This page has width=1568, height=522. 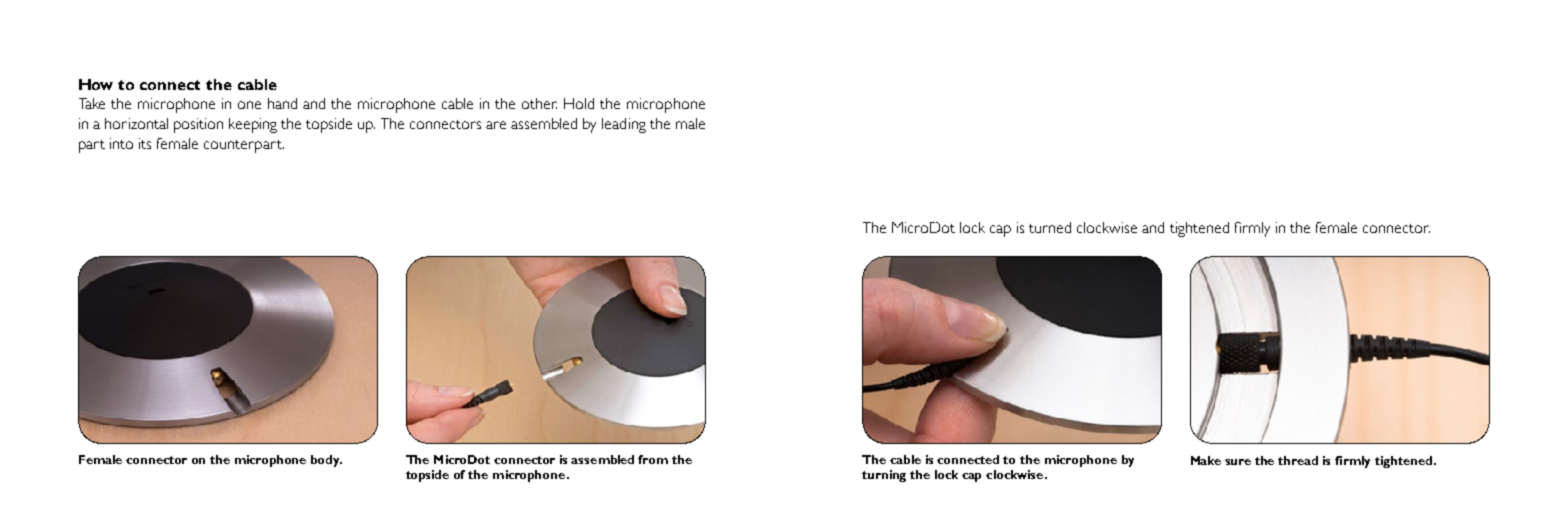 I want to click on hand, so click(x=282, y=103).
